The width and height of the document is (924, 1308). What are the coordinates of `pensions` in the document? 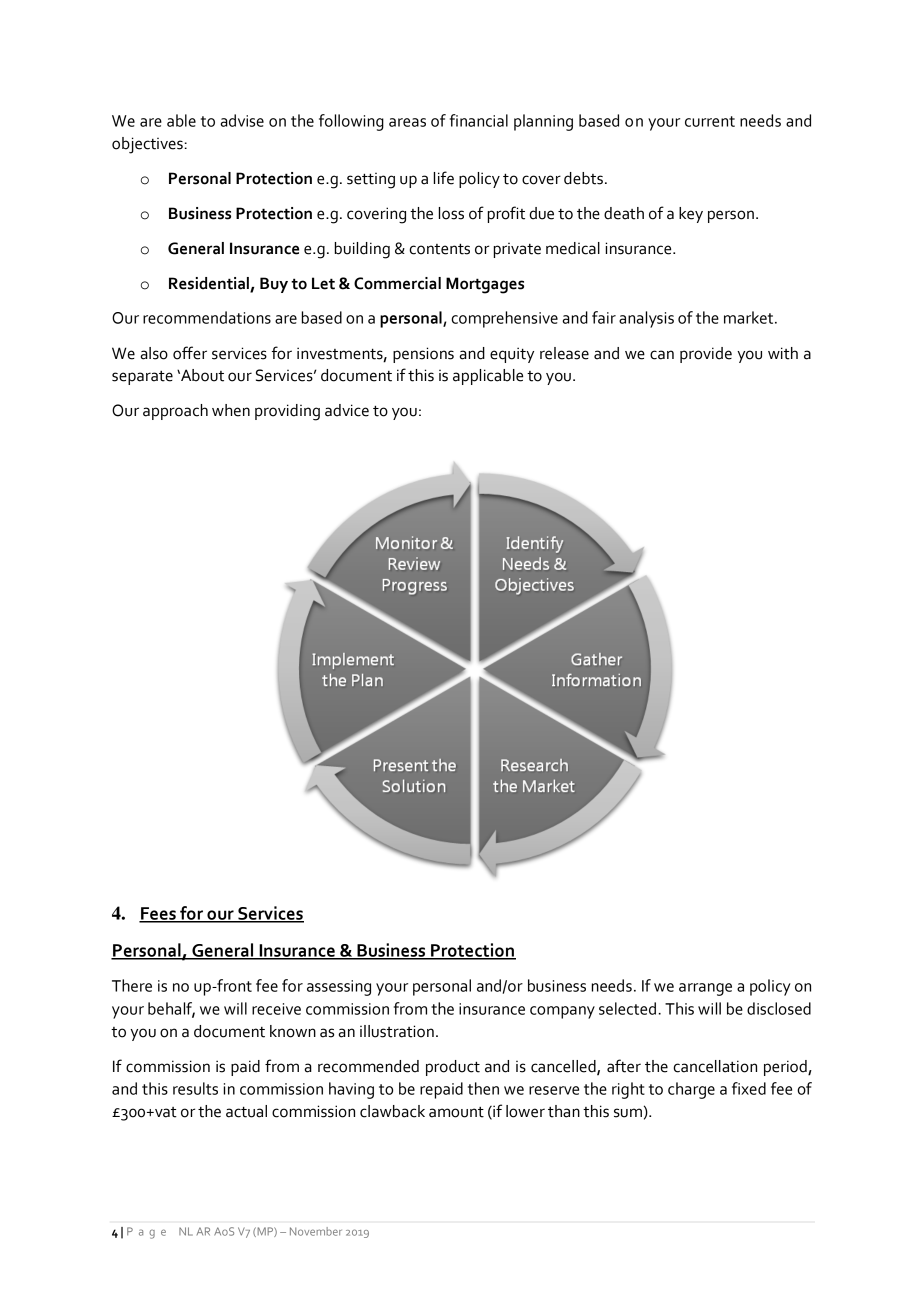 It's located at (423, 355).
